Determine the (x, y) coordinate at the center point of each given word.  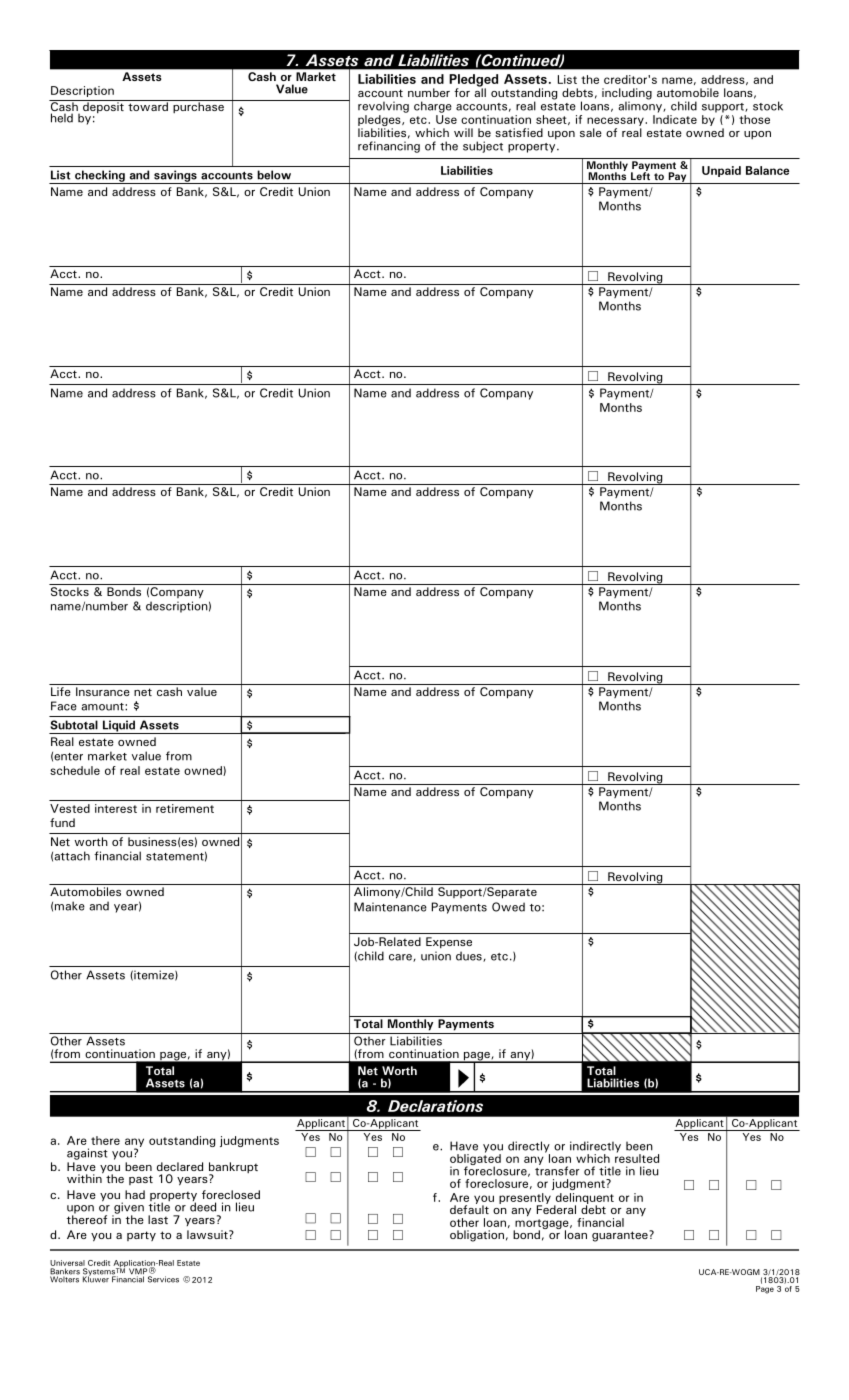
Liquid (118, 727)
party (141, 1236)
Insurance (103, 691)
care (401, 958)
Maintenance (390, 907)
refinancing (389, 147)
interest (116, 808)
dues (470, 956)
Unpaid (721, 171)
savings (175, 177)
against (87, 1154)
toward (148, 105)
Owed (508, 907)
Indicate (675, 119)
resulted (637, 1157)
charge (433, 107)
